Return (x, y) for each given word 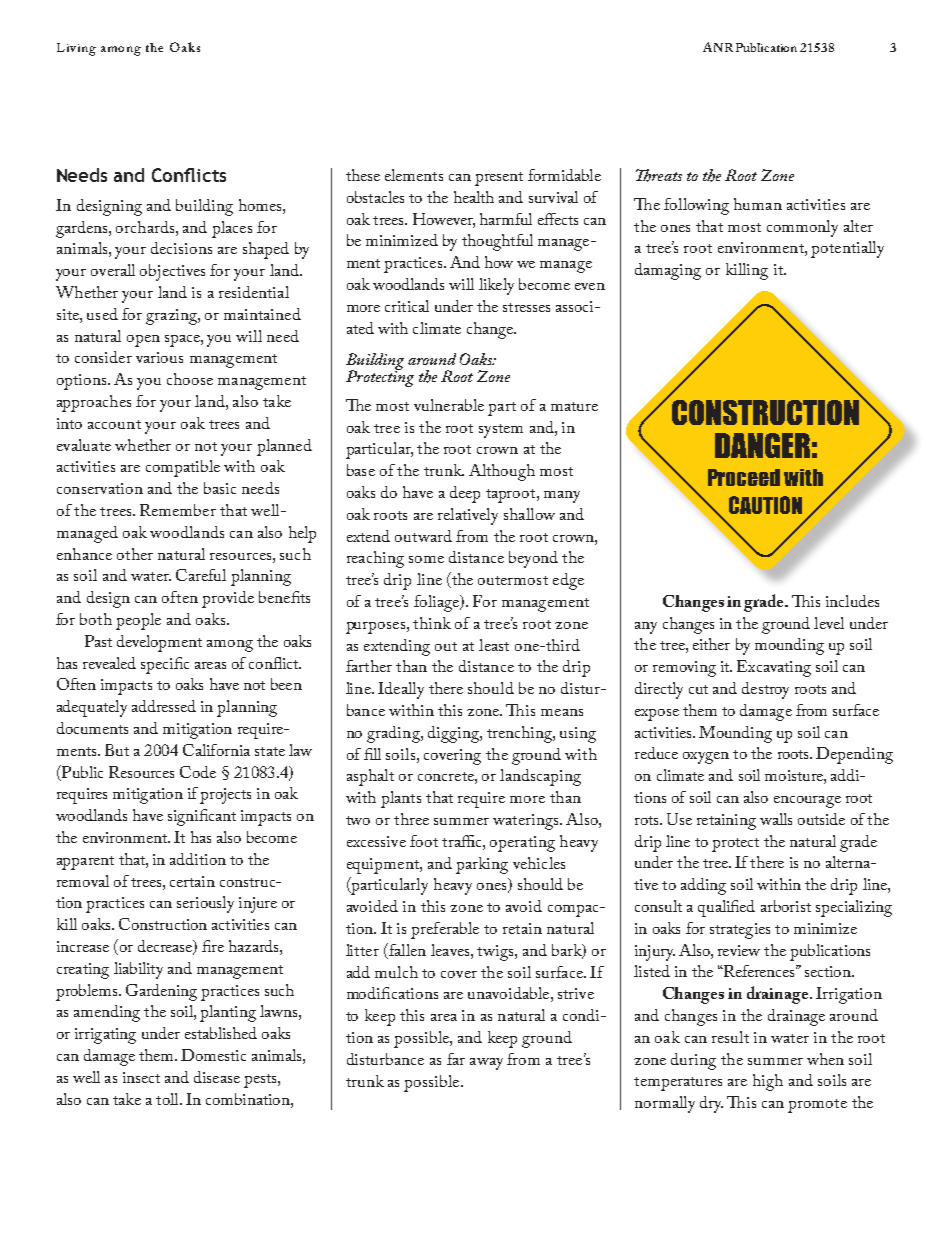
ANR (718, 47)
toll (168, 1099)
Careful (201, 575)
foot (424, 841)
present (499, 179)
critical (407, 306)
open (143, 341)
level (829, 623)
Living (76, 49)
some (426, 559)
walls (776, 819)
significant (202, 817)
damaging (668, 271)
